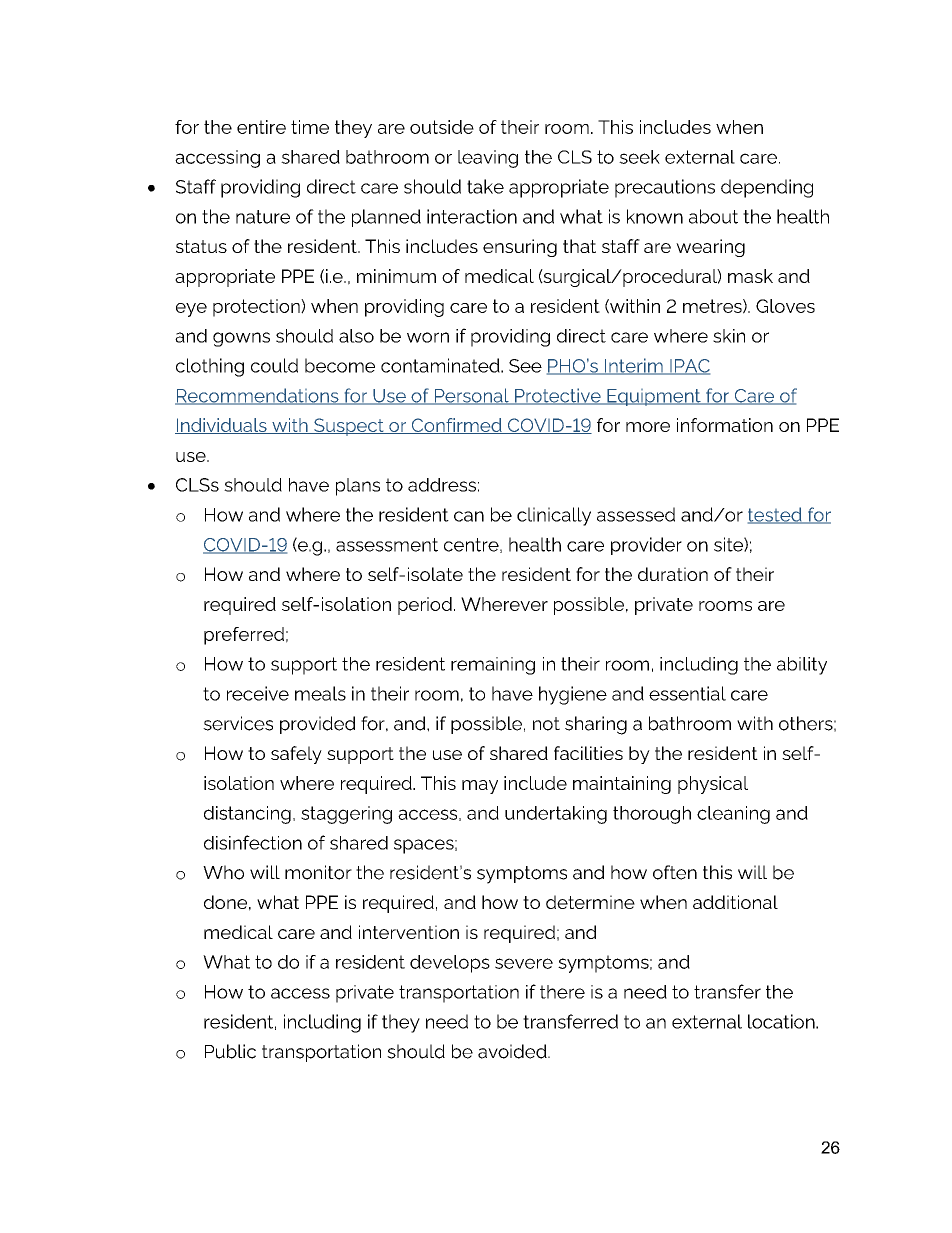 Image resolution: width=952 pixels, height=1233 pixels. What do you see at coordinates (230, 1051) in the screenshot?
I see `Public` at bounding box center [230, 1051].
